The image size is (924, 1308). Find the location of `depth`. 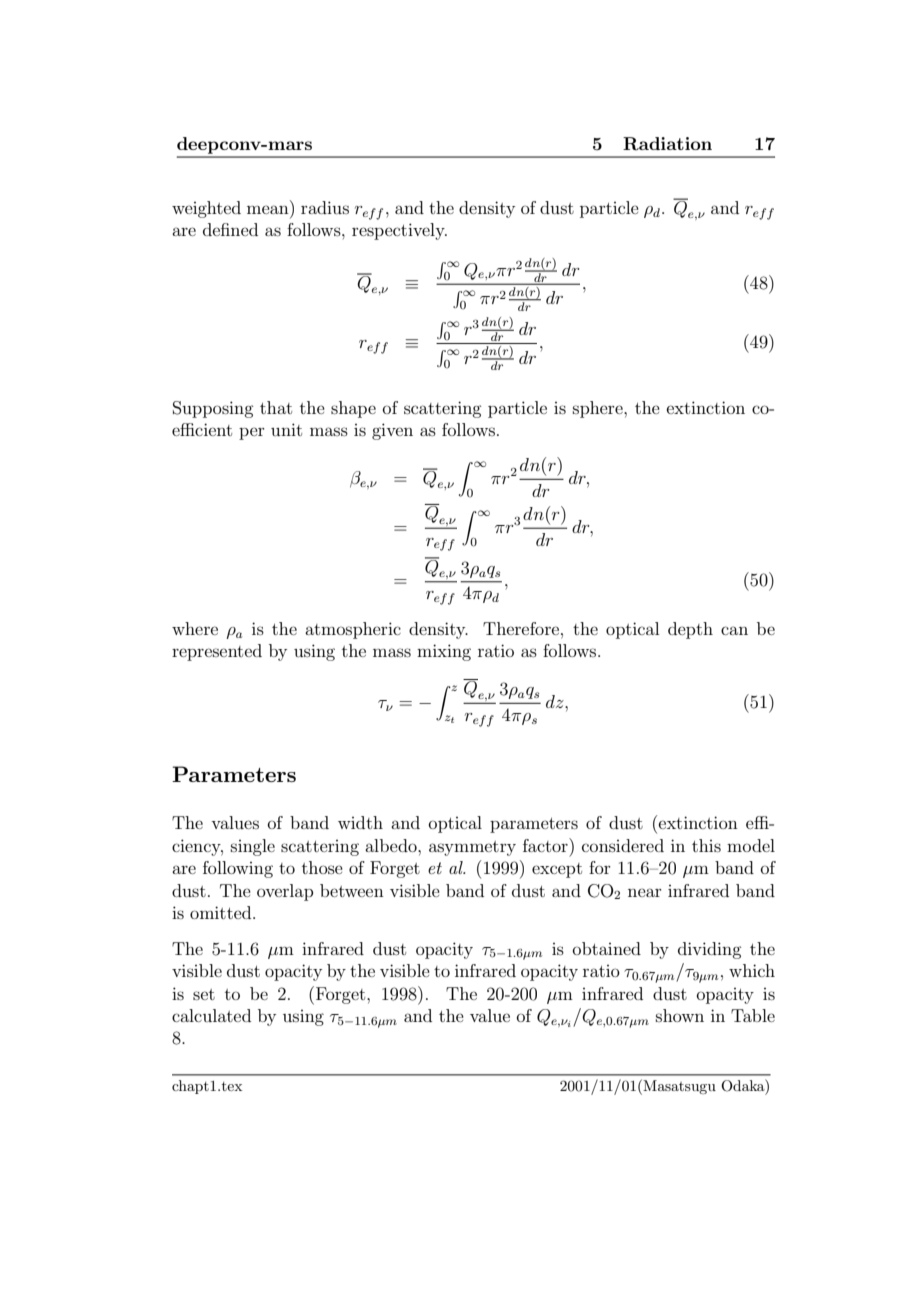

depth is located at coordinates (690, 630).
